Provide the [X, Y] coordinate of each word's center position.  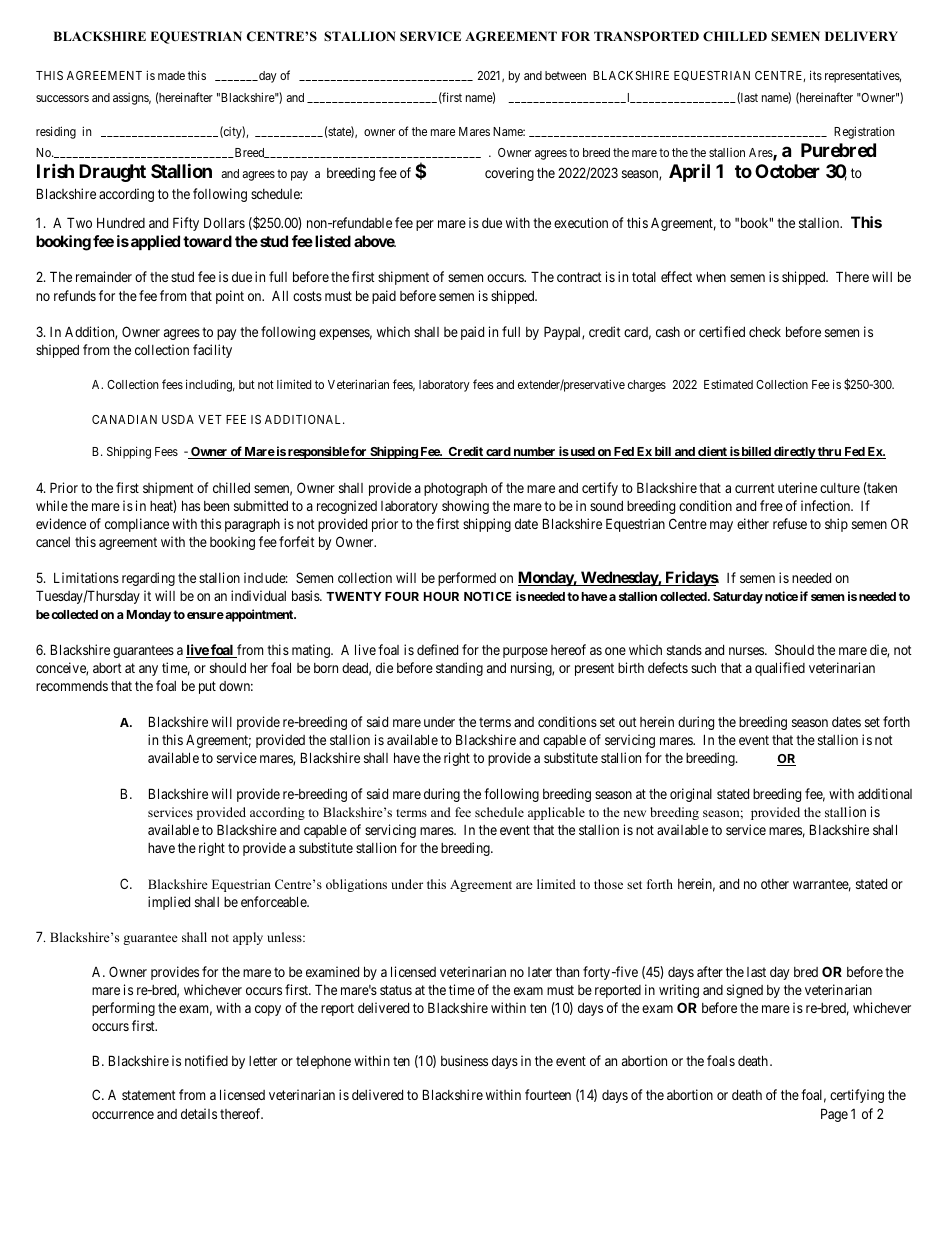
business [464, 1060]
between [565, 75]
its [816, 75]
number [534, 453]
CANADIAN [124, 419]
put [207, 687]
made [171, 75]
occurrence [123, 1115]
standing [459, 669]
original [691, 795]
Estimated [728, 384]
